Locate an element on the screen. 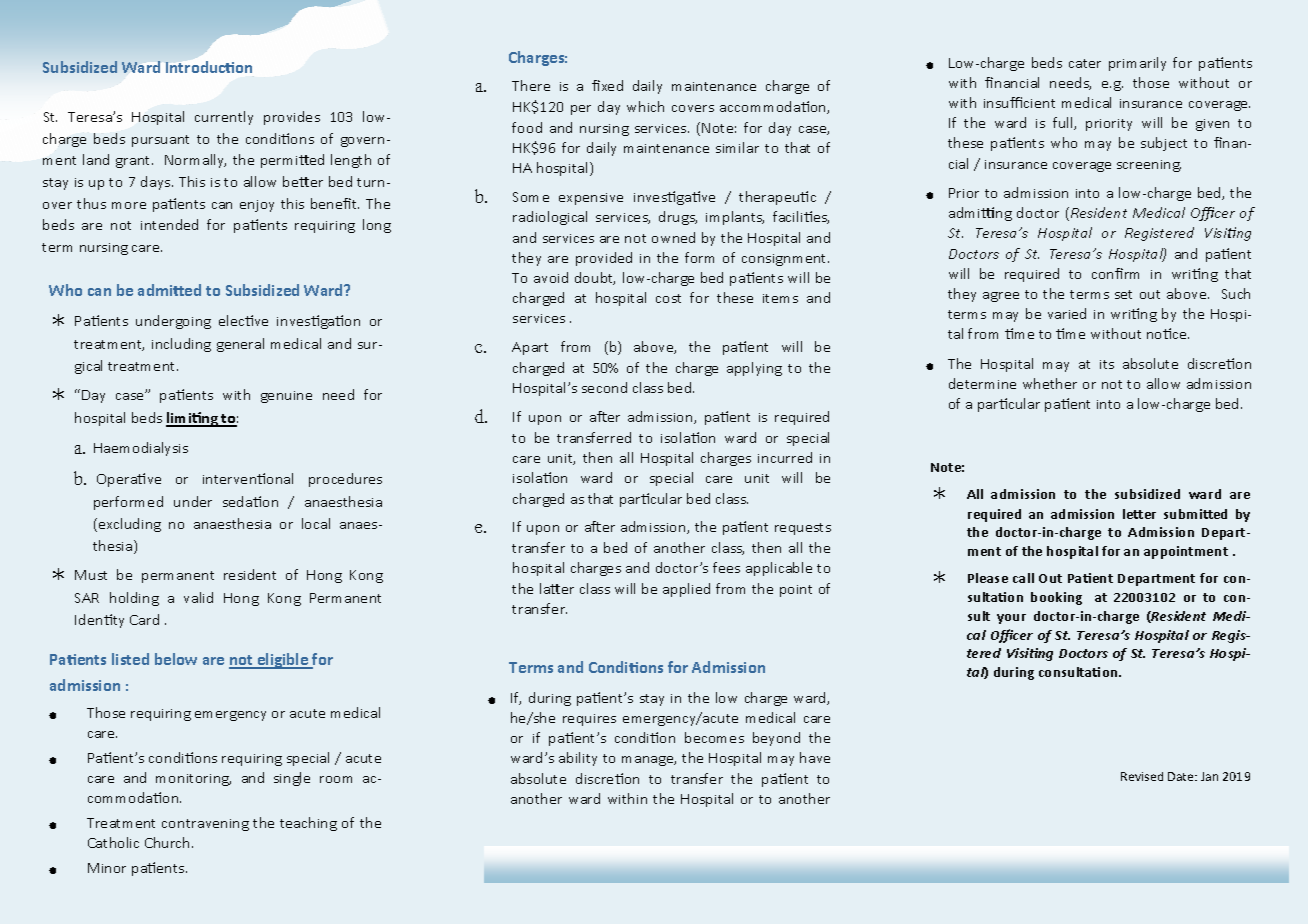 The image size is (1308, 924). fixed is located at coordinates (607, 85).
